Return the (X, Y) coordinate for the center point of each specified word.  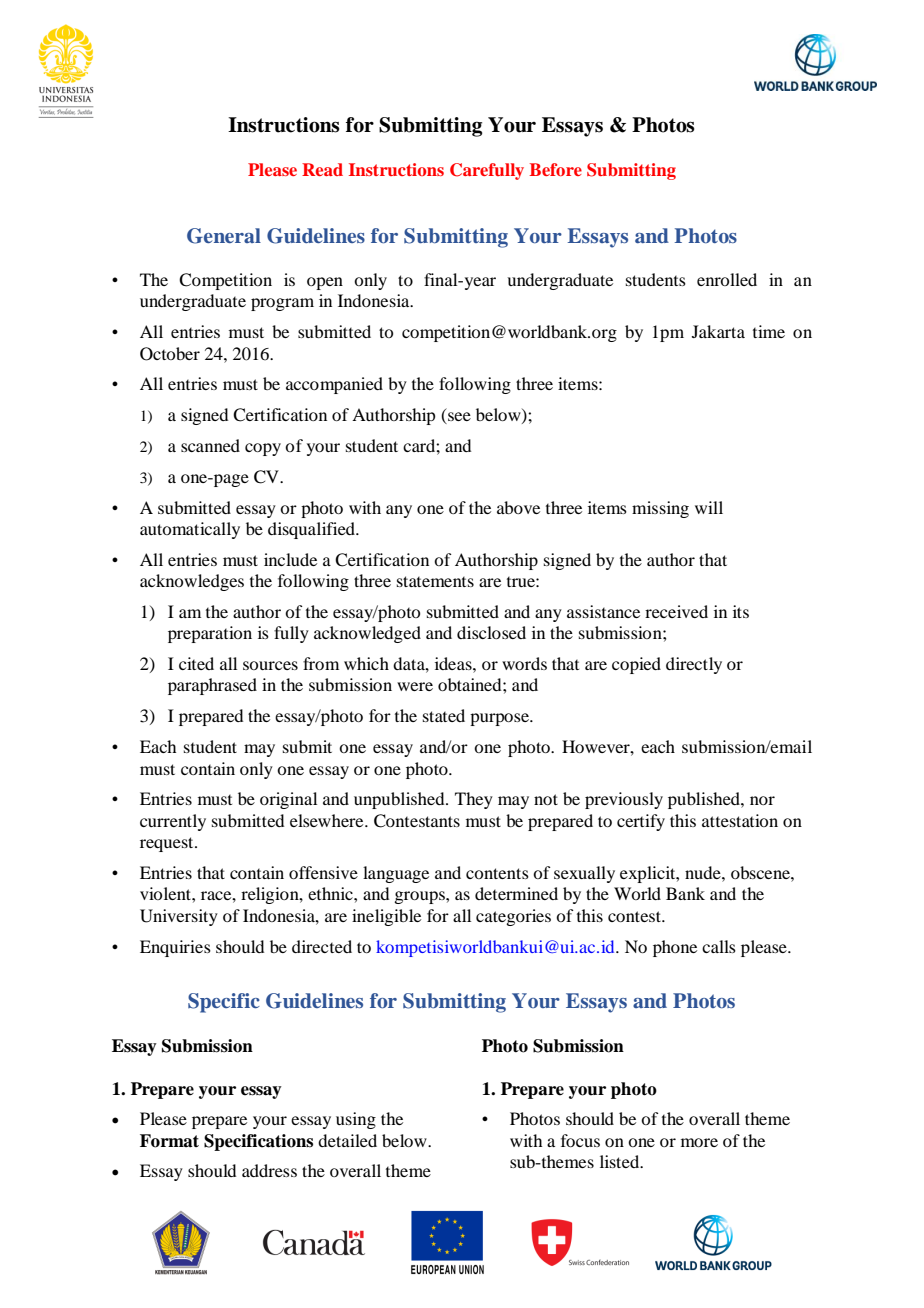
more (699, 1142)
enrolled (727, 279)
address (269, 1170)
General (224, 236)
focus (580, 1140)
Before (555, 169)
